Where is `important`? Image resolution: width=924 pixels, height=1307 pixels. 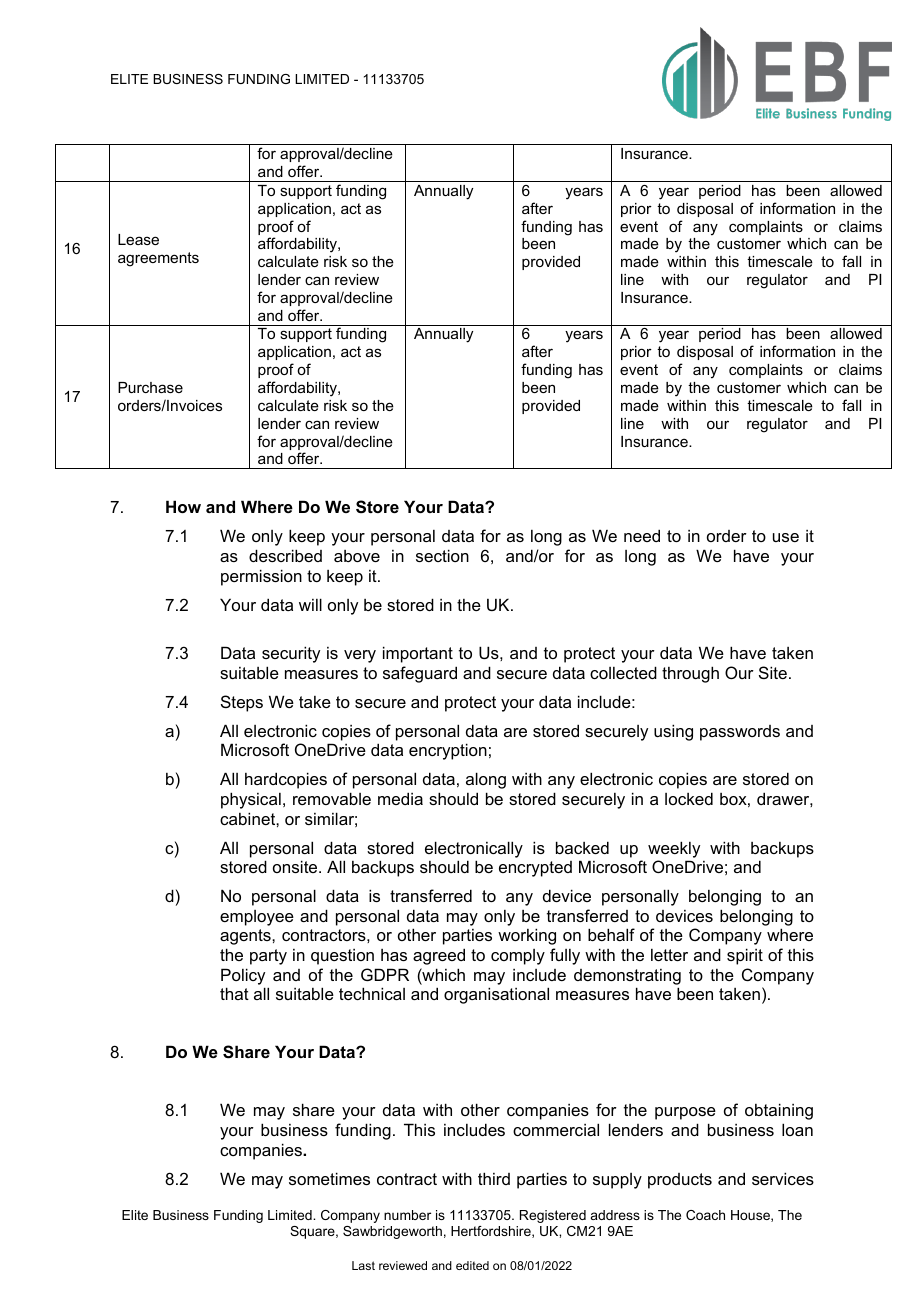
important is located at coordinates (418, 654).
